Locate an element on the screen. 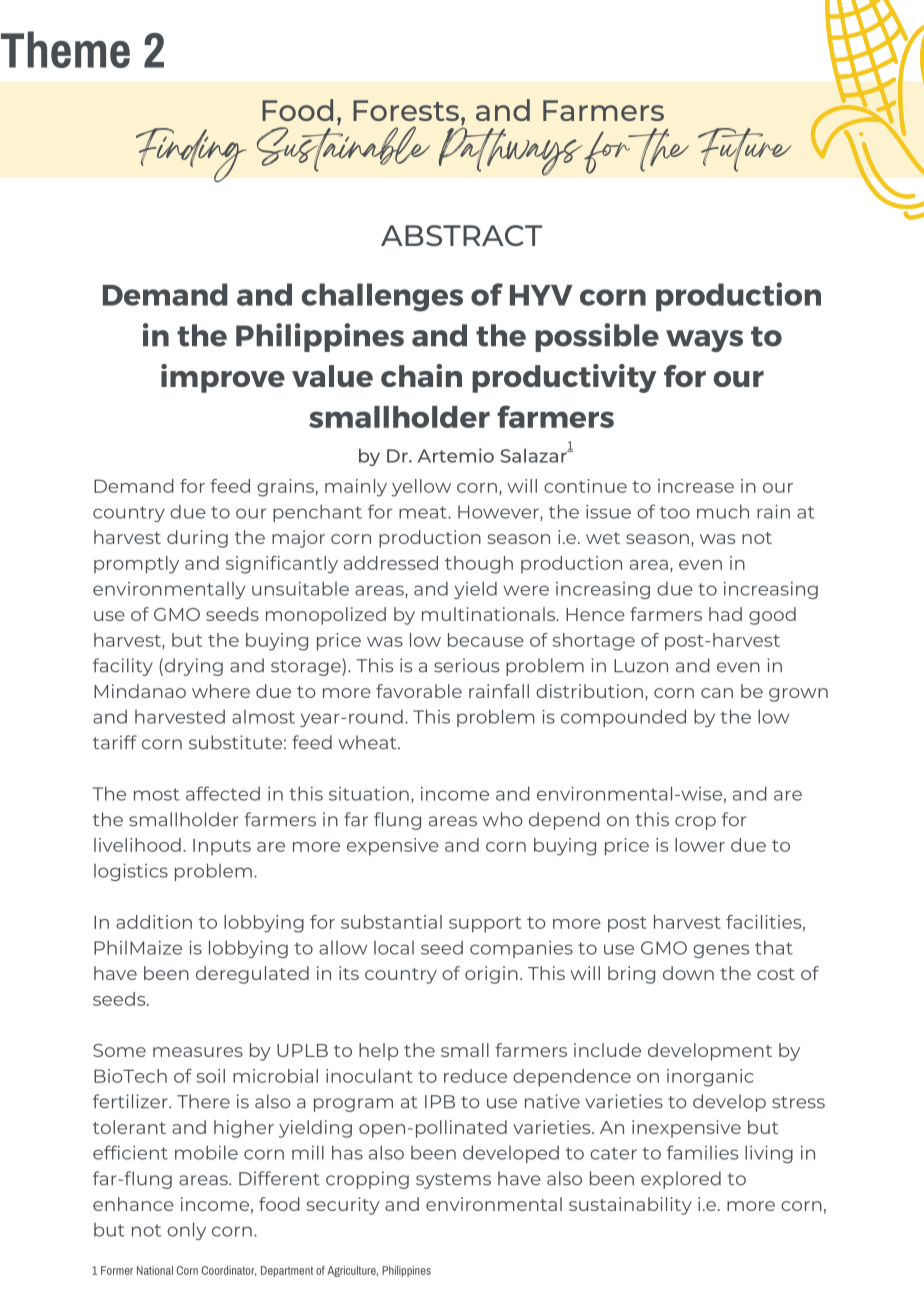 This screenshot has height=1308, width=924. serious is located at coordinates (466, 665).
